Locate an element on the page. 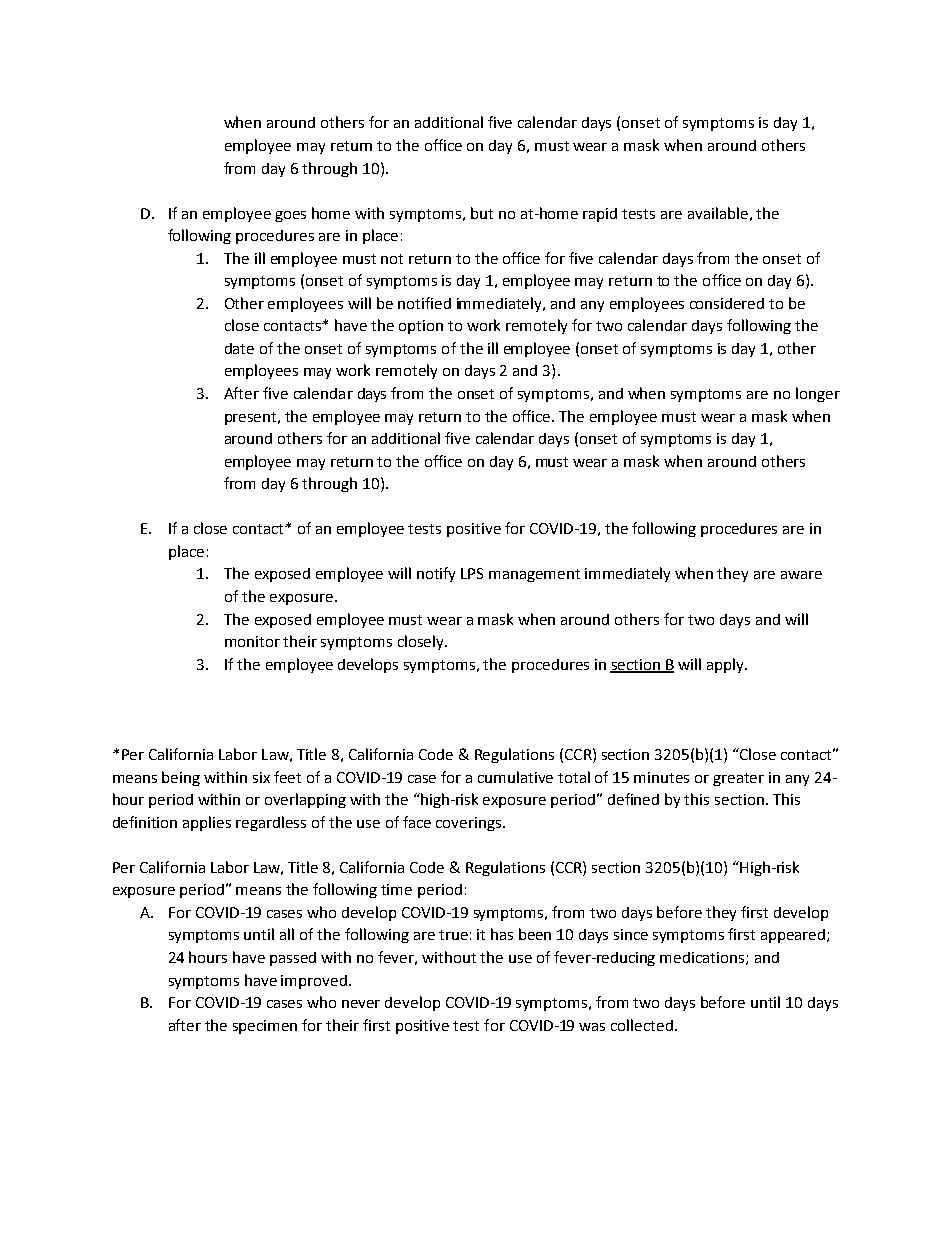 The image size is (952, 1233). date is located at coordinates (239, 348).
